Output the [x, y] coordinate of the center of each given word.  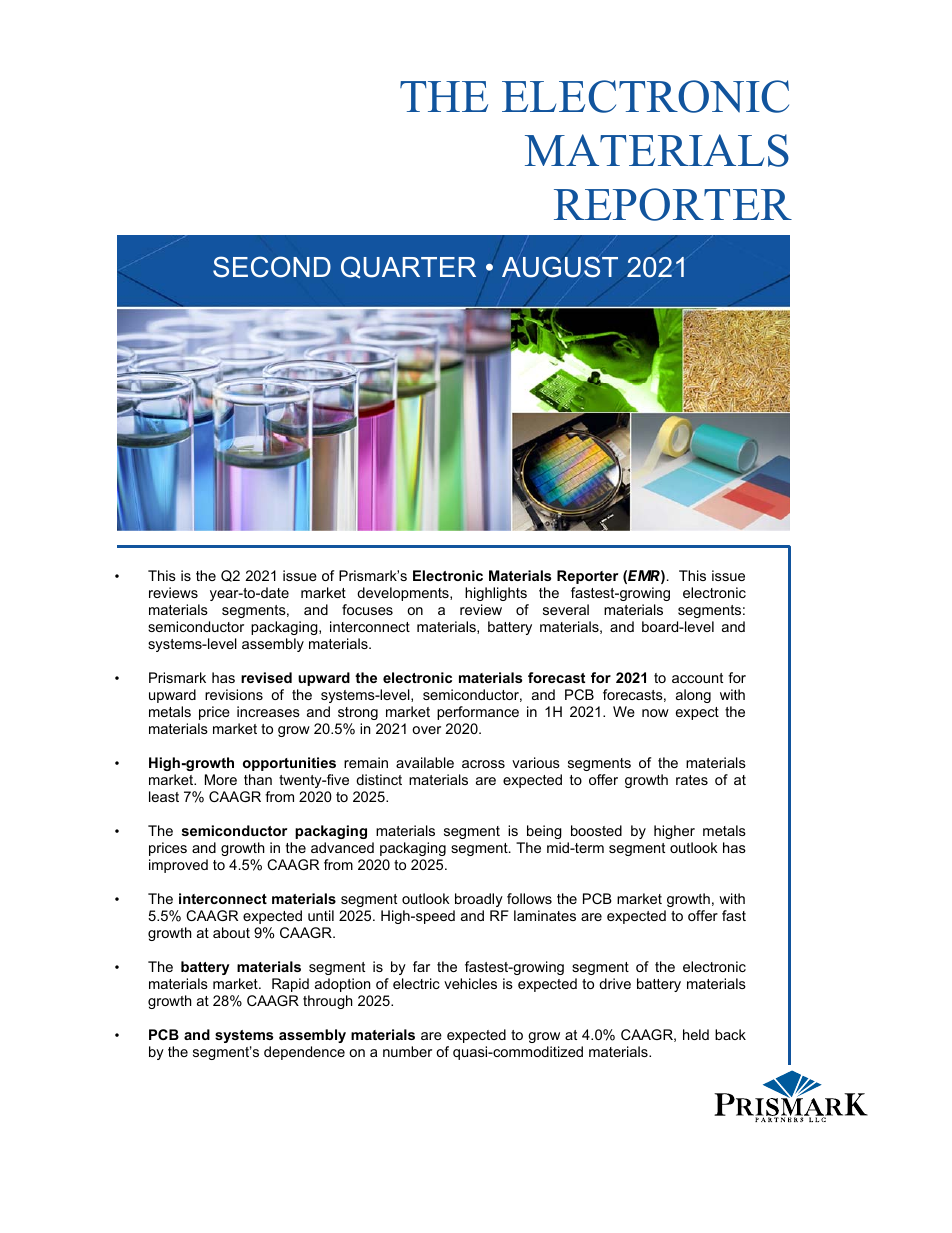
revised [266, 677]
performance [478, 713]
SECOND [272, 267]
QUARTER [408, 267]
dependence [304, 1053]
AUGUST [560, 267]
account [697, 678]
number [407, 1051]
